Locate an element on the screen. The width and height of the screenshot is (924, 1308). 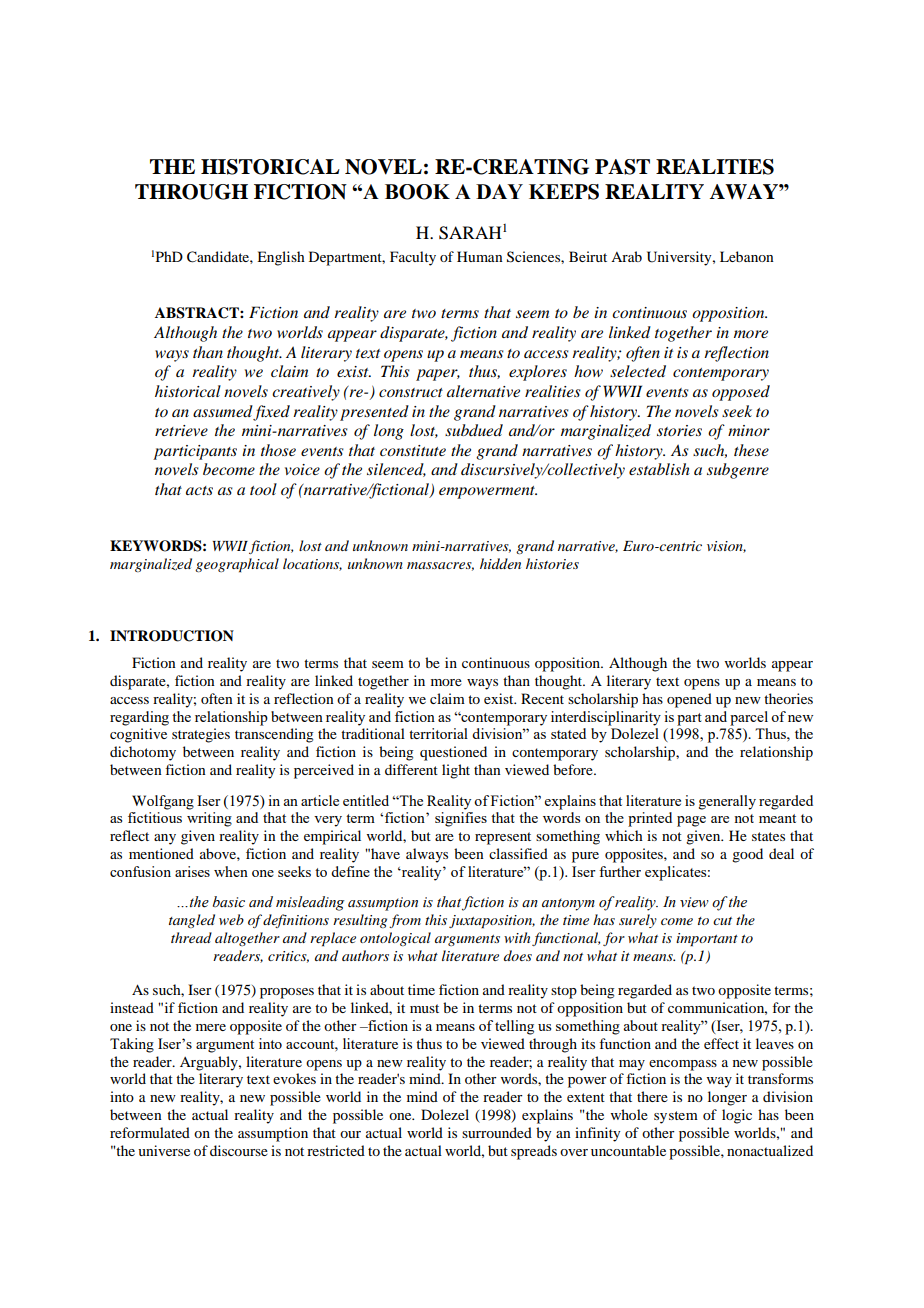
Lebanon is located at coordinates (747, 256).
